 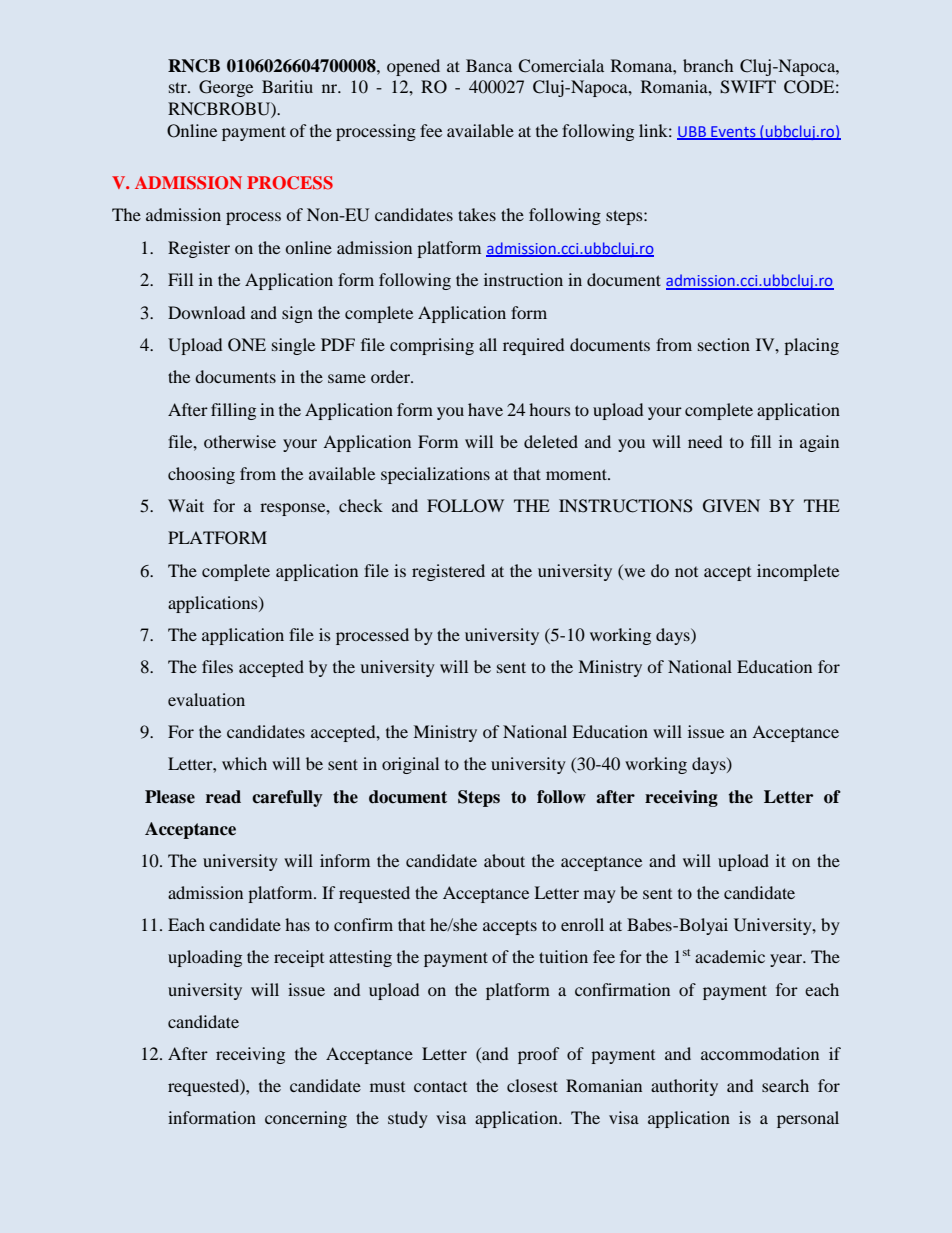 What do you see at coordinates (413, 67) in the image?
I see `opened` at bounding box center [413, 67].
